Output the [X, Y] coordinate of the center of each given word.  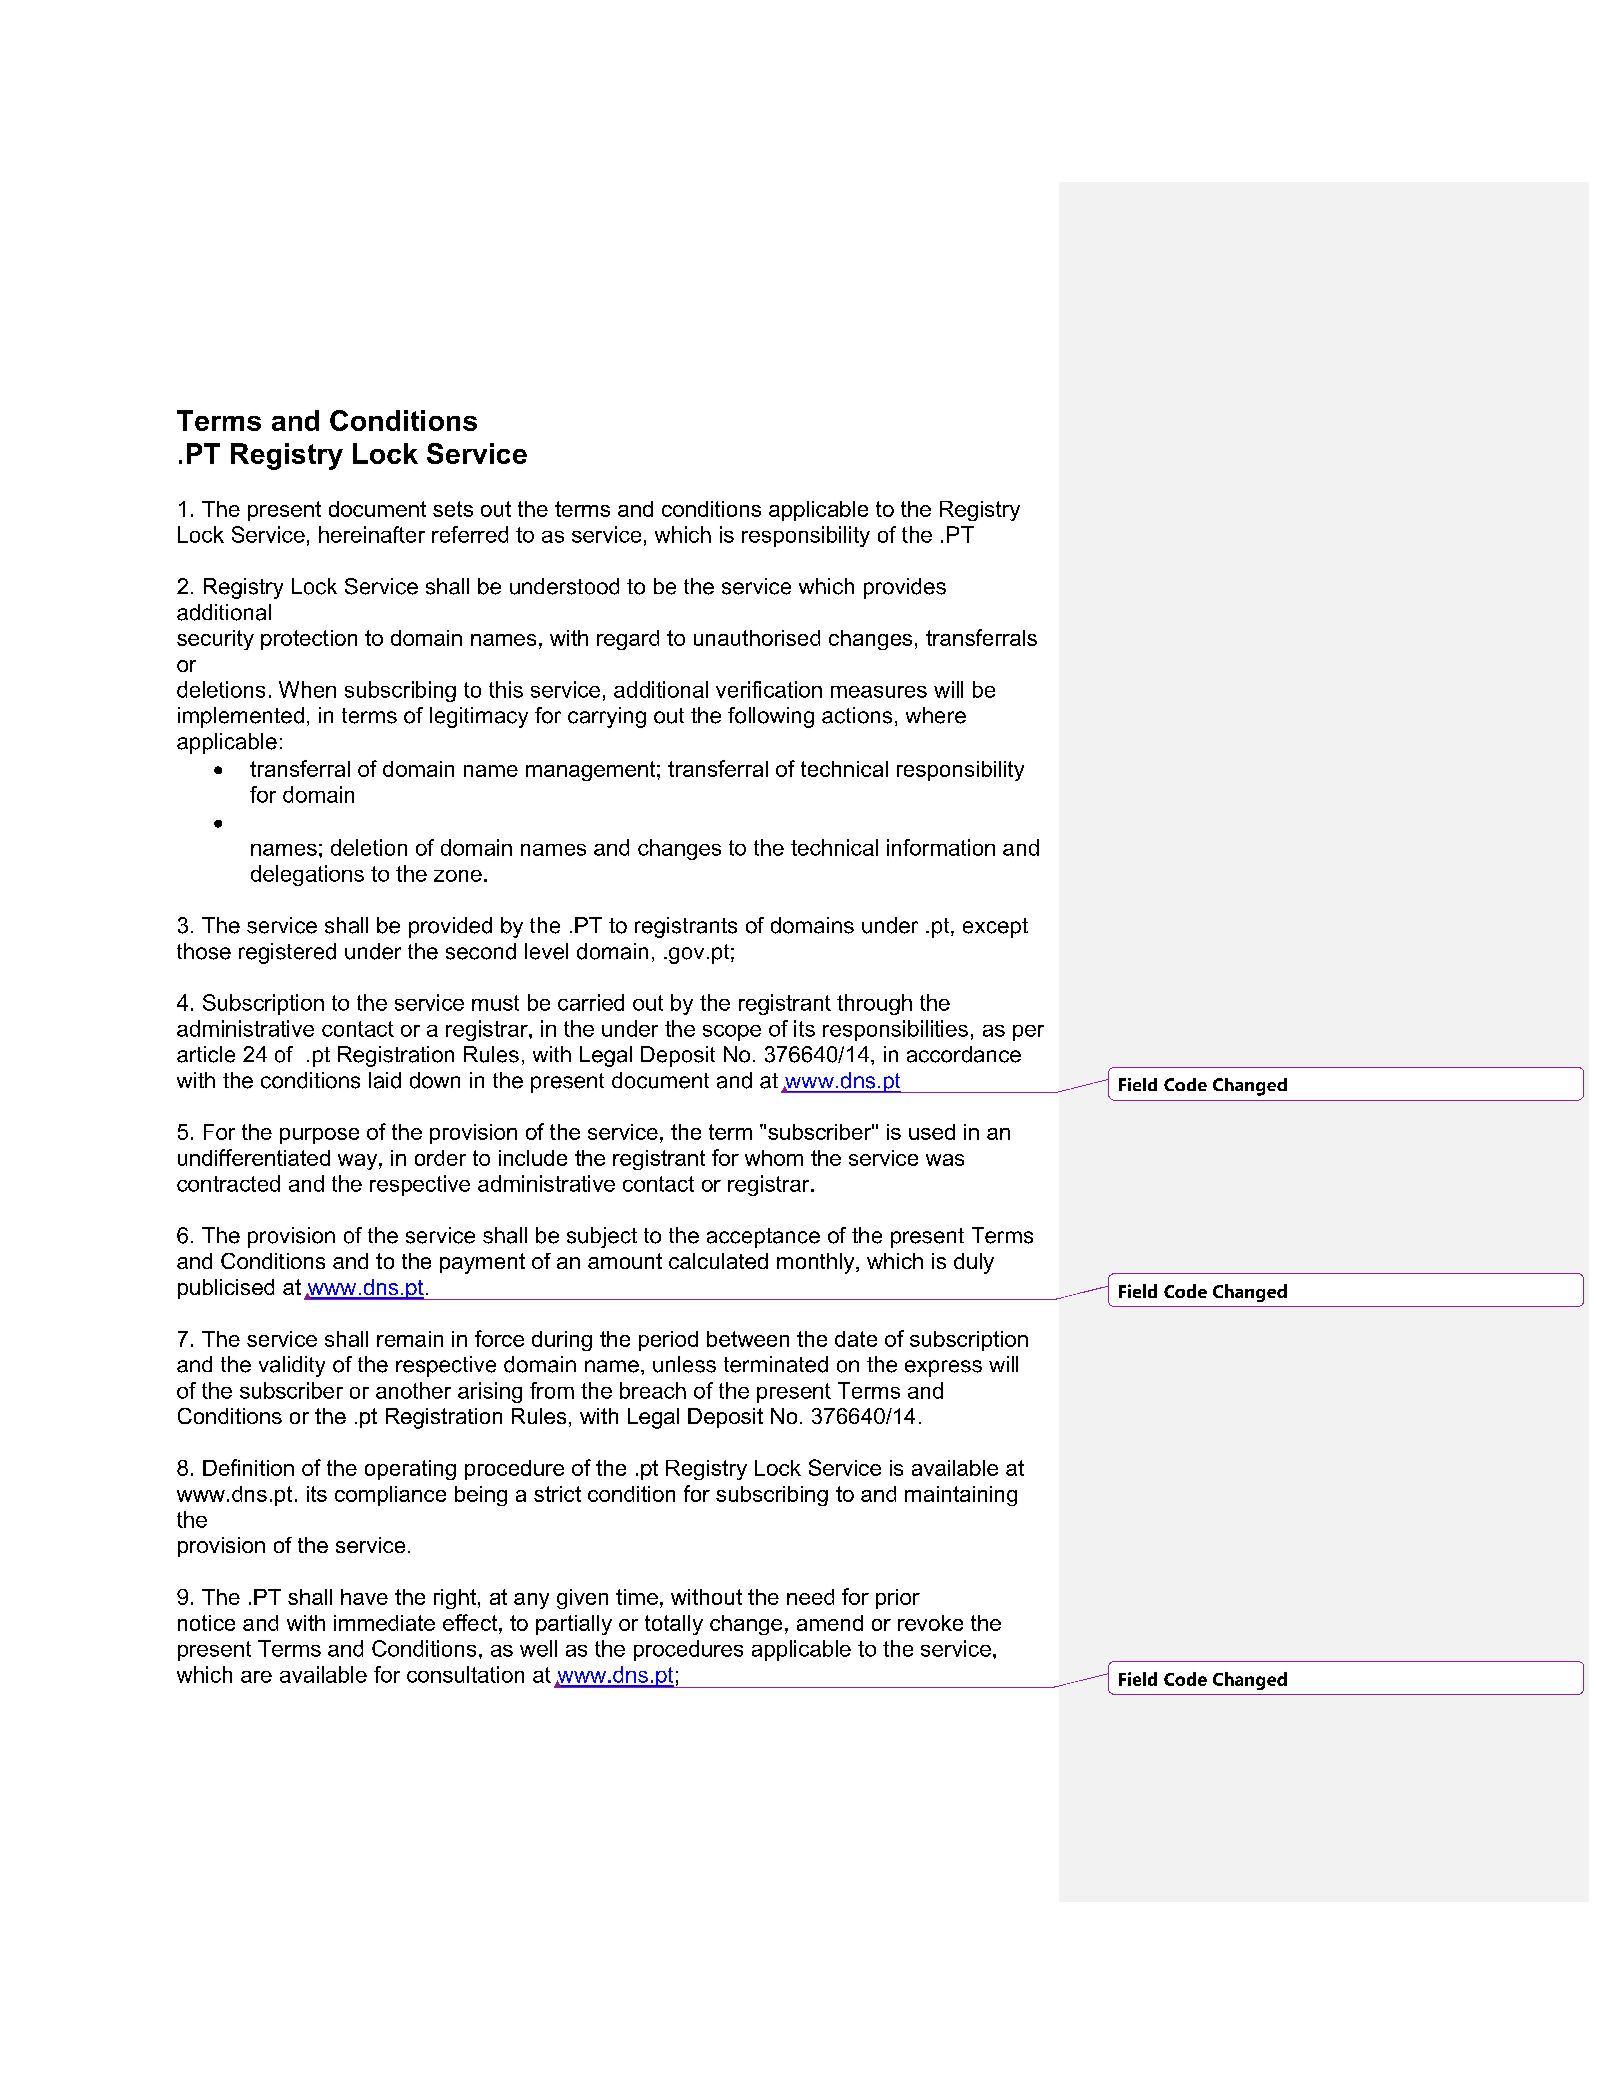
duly [974, 1263]
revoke [930, 1623]
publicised [226, 1289]
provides [905, 588]
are [256, 1677]
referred [470, 534]
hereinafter [372, 534]
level [546, 951]
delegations [307, 875]
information [941, 847]
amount [625, 1261]
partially [574, 1625]
